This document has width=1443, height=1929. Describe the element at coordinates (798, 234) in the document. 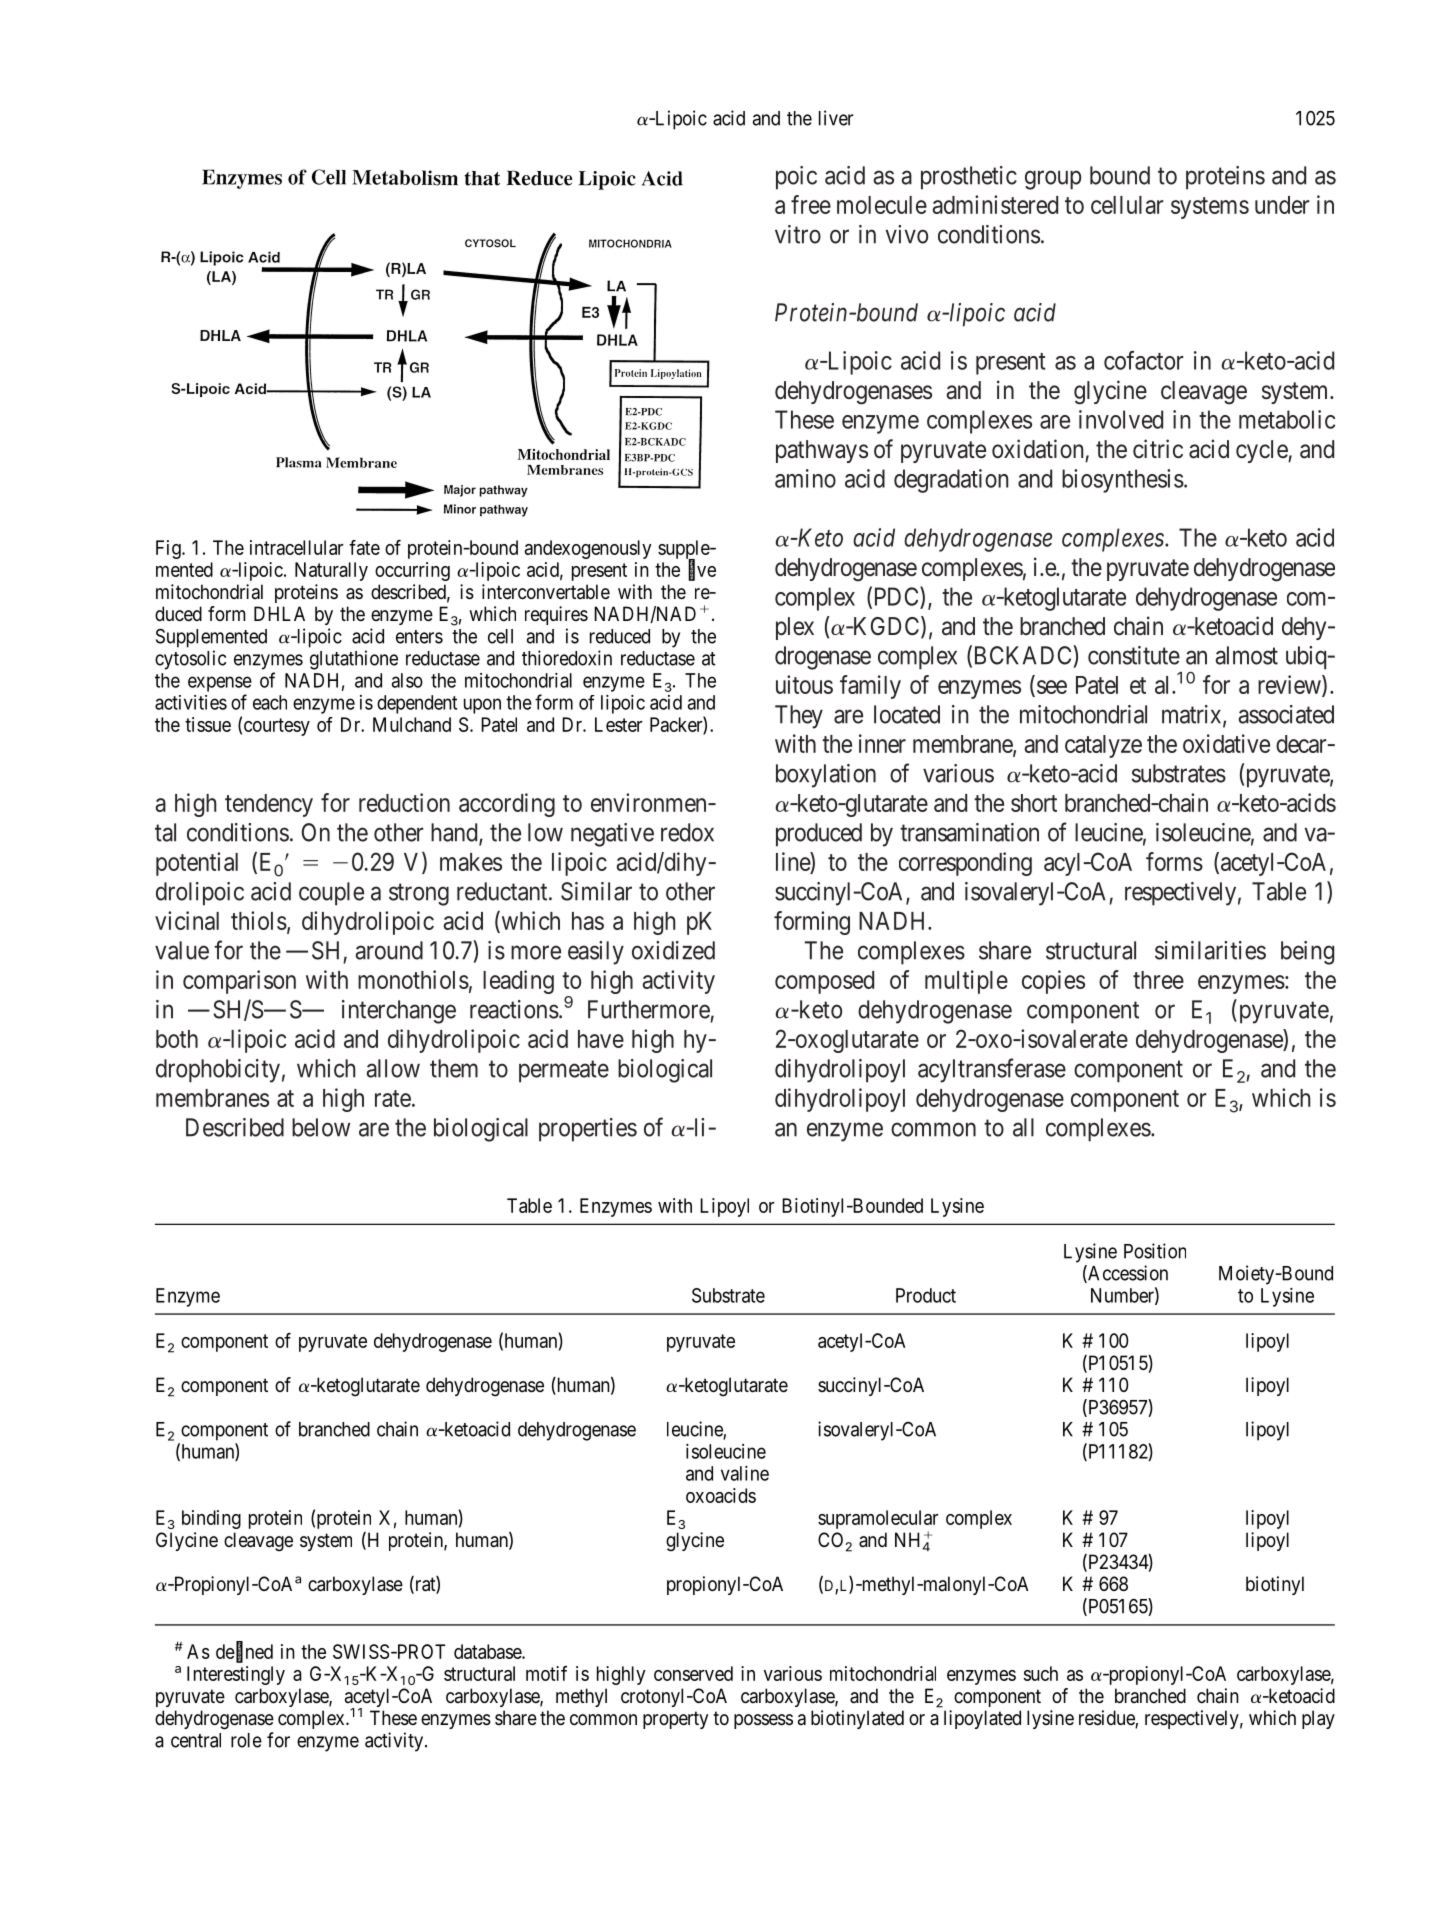

I see `vitro` at that location.
